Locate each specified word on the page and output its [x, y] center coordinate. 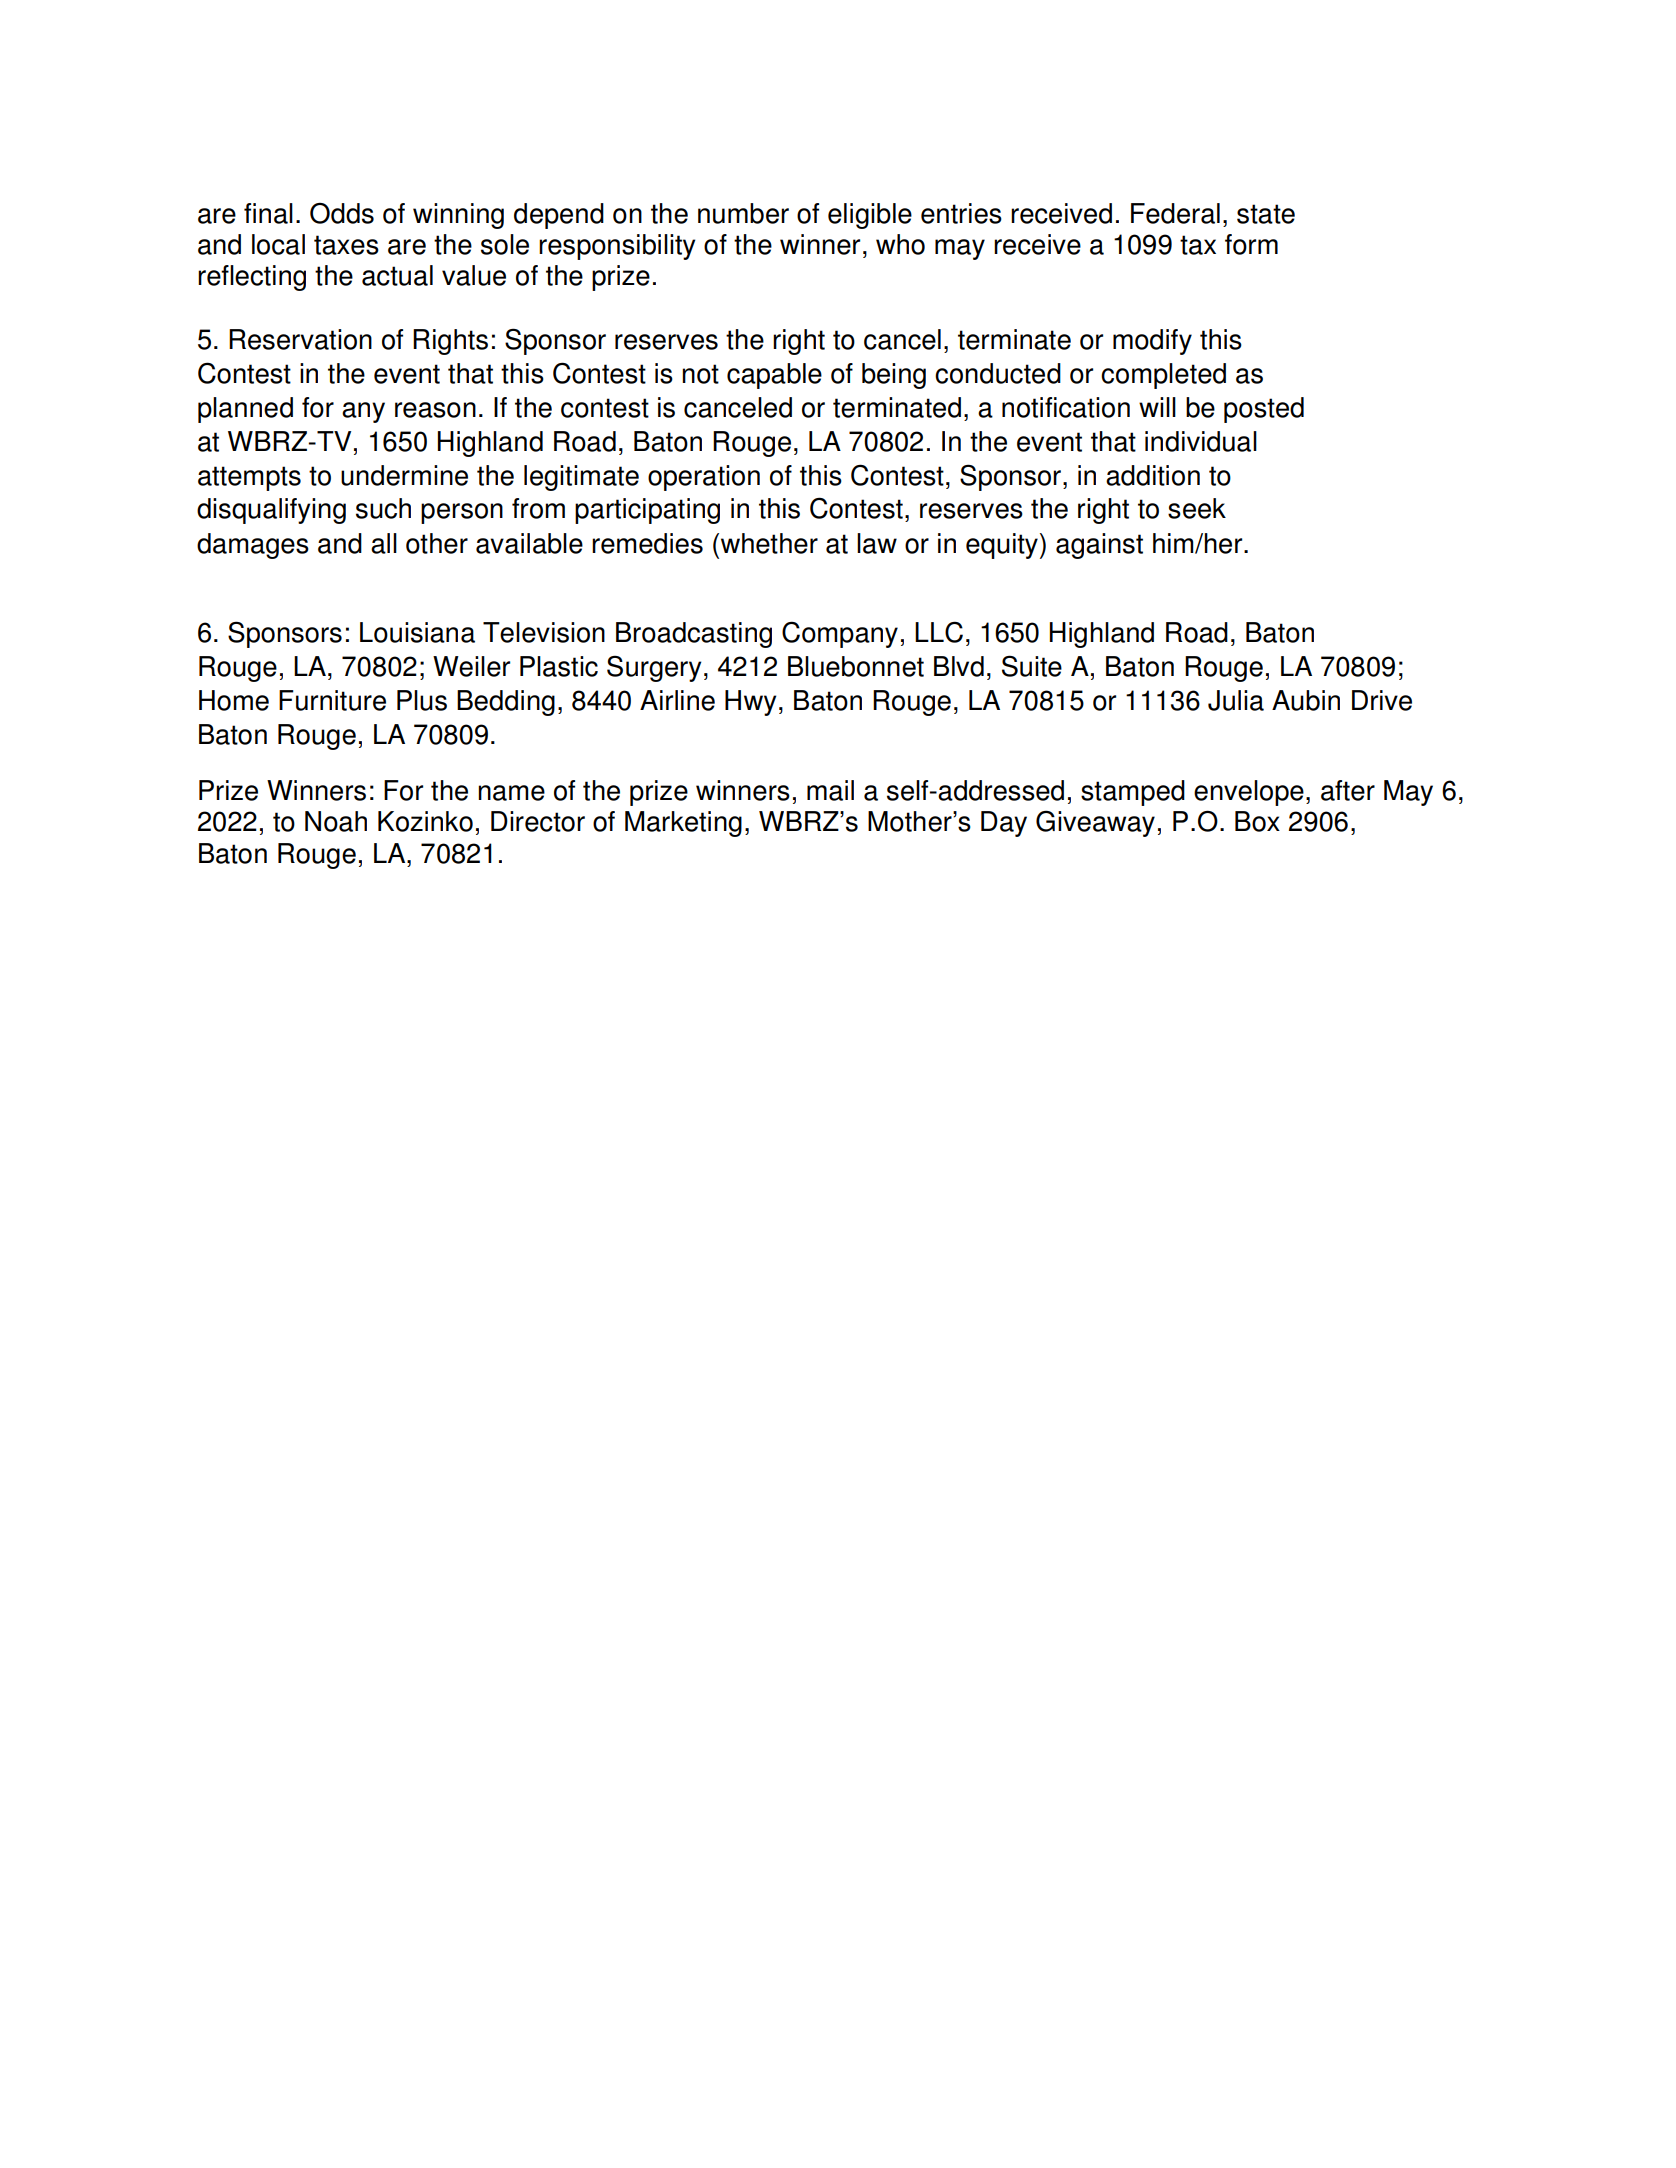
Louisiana [417, 632]
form [1251, 244]
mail [830, 790]
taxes [346, 245]
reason [435, 410]
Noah [336, 821]
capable [774, 376]
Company [840, 634]
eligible [870, 216]
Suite [1032, 666]
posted [1264, 410]
